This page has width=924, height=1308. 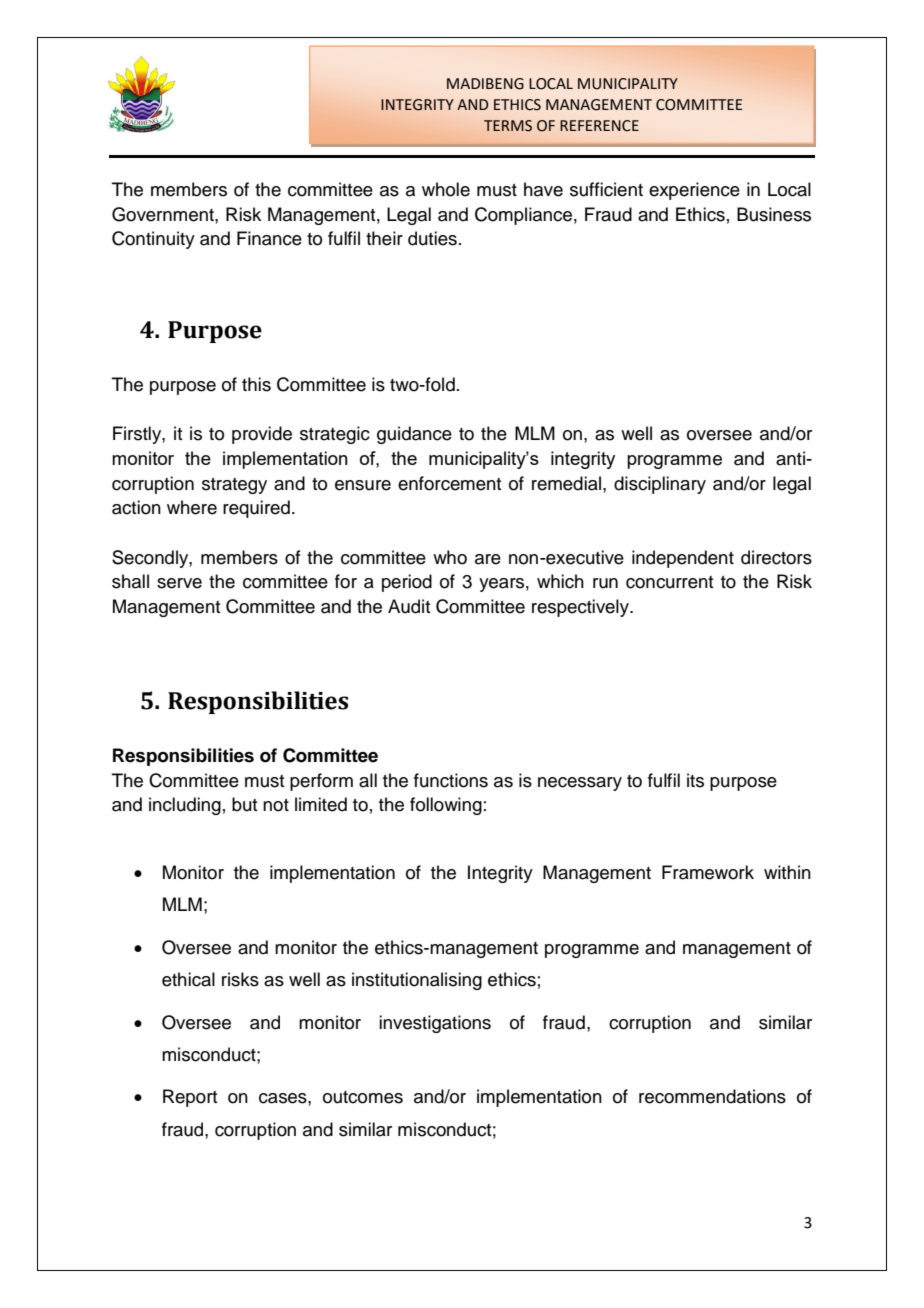 What do you see at coordinates (451, 780) in the page?
I see `functions` at bounding box center [451, 780].
